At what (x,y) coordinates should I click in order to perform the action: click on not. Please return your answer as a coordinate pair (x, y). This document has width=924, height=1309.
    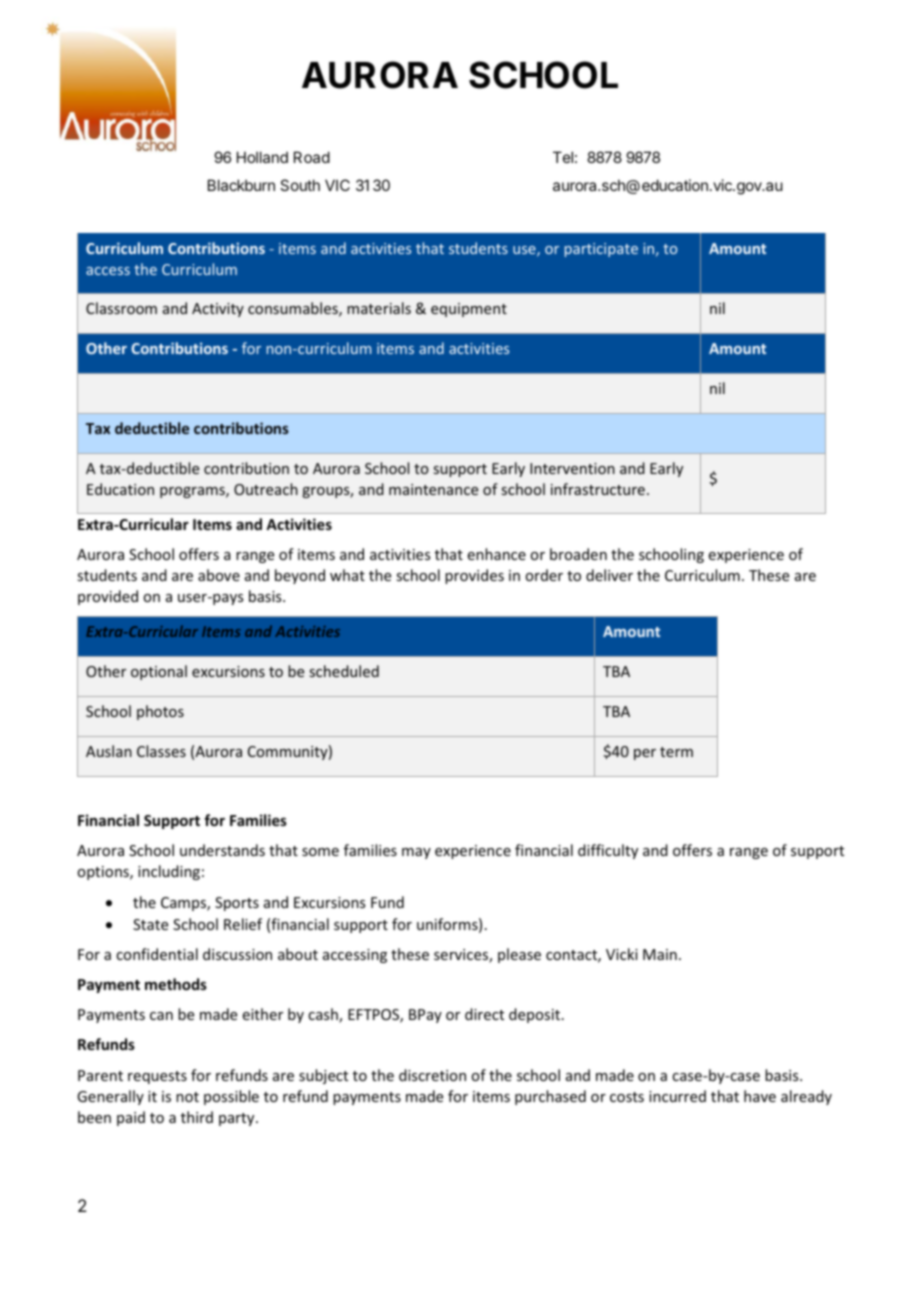
    Looking at the image, I should click on (187, 1097).
